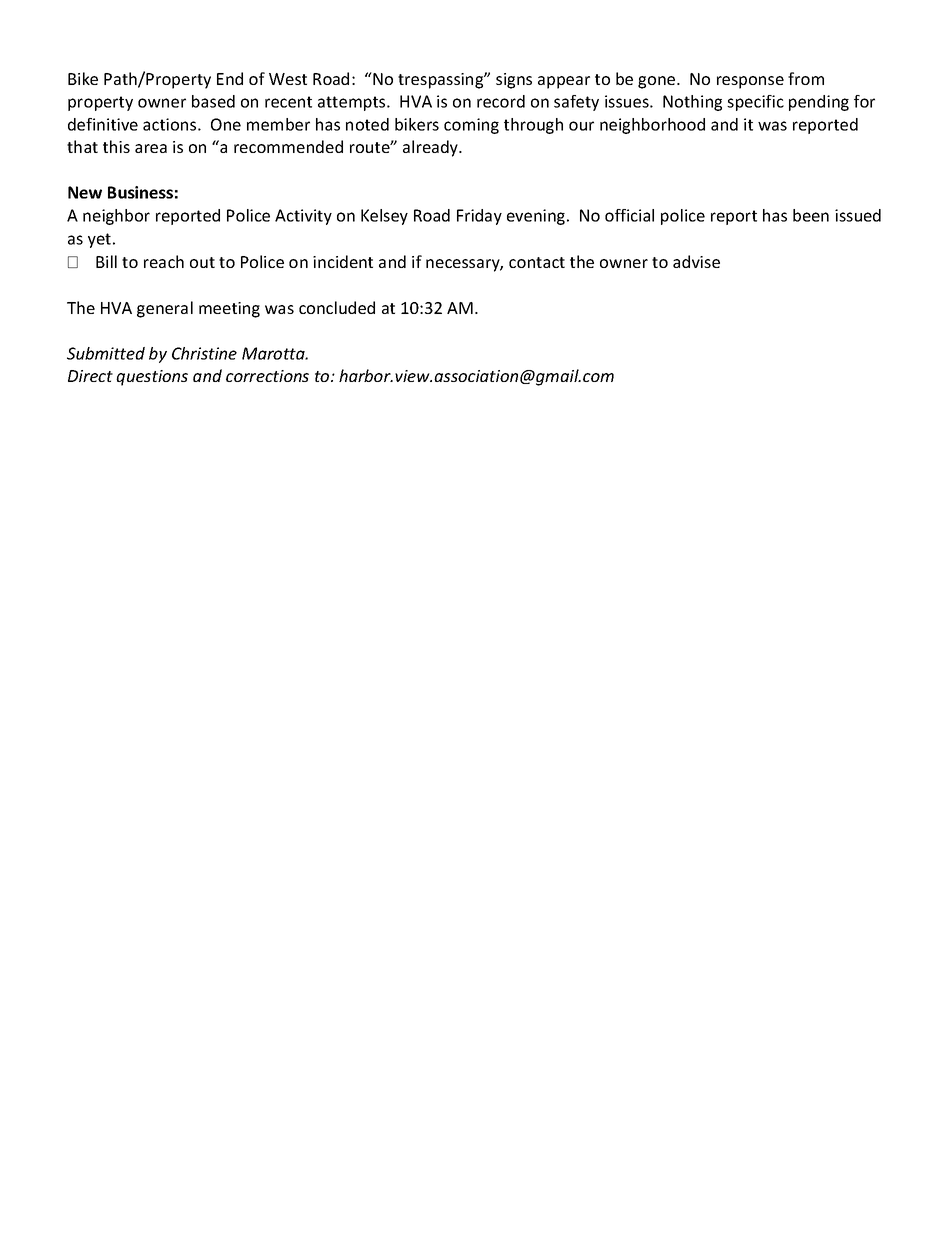 The height and width of the document is (1233, 952). Describe the element at coordinates (152, 378) in the document. I see `questions` at that location.
